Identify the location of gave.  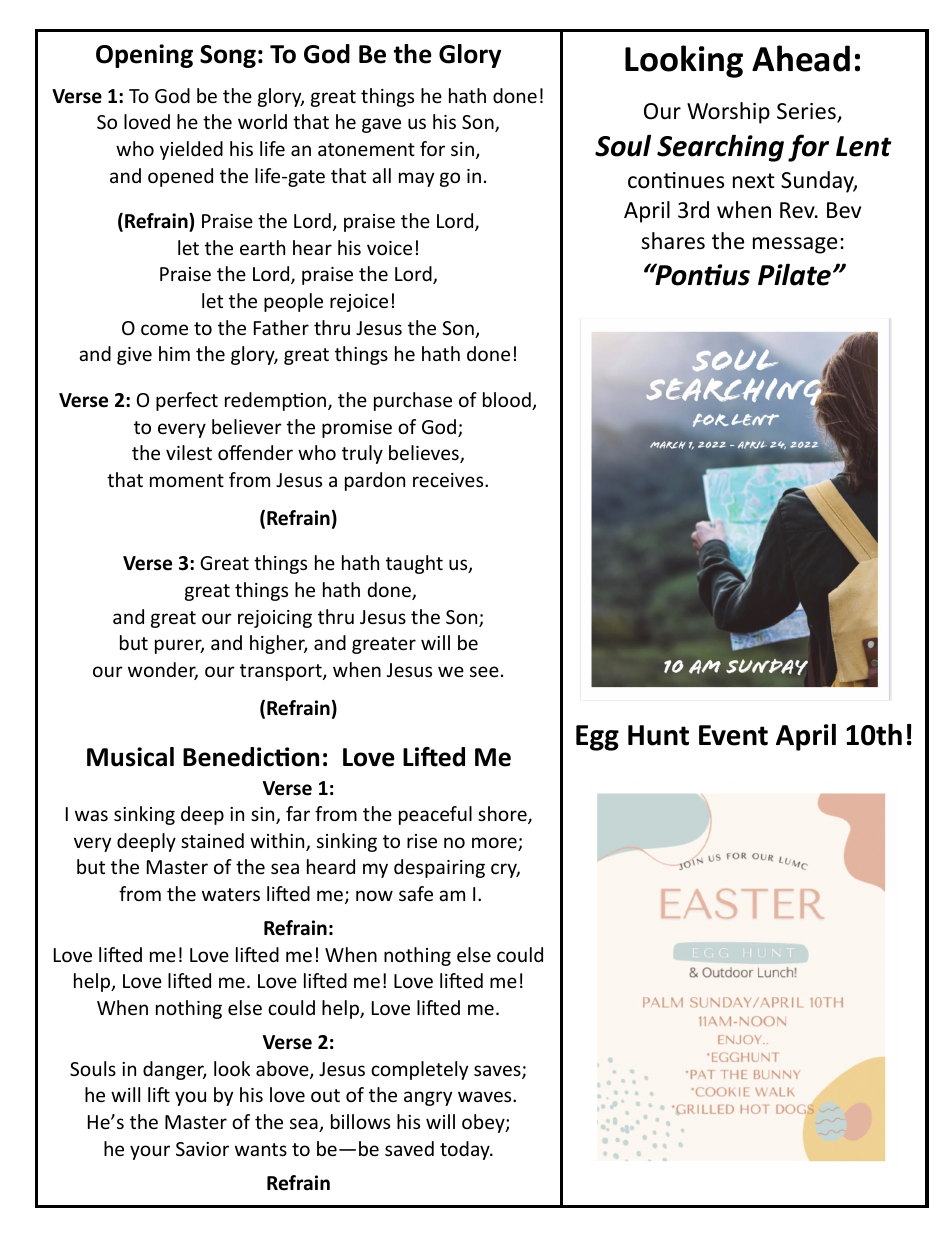
(381, 125).
